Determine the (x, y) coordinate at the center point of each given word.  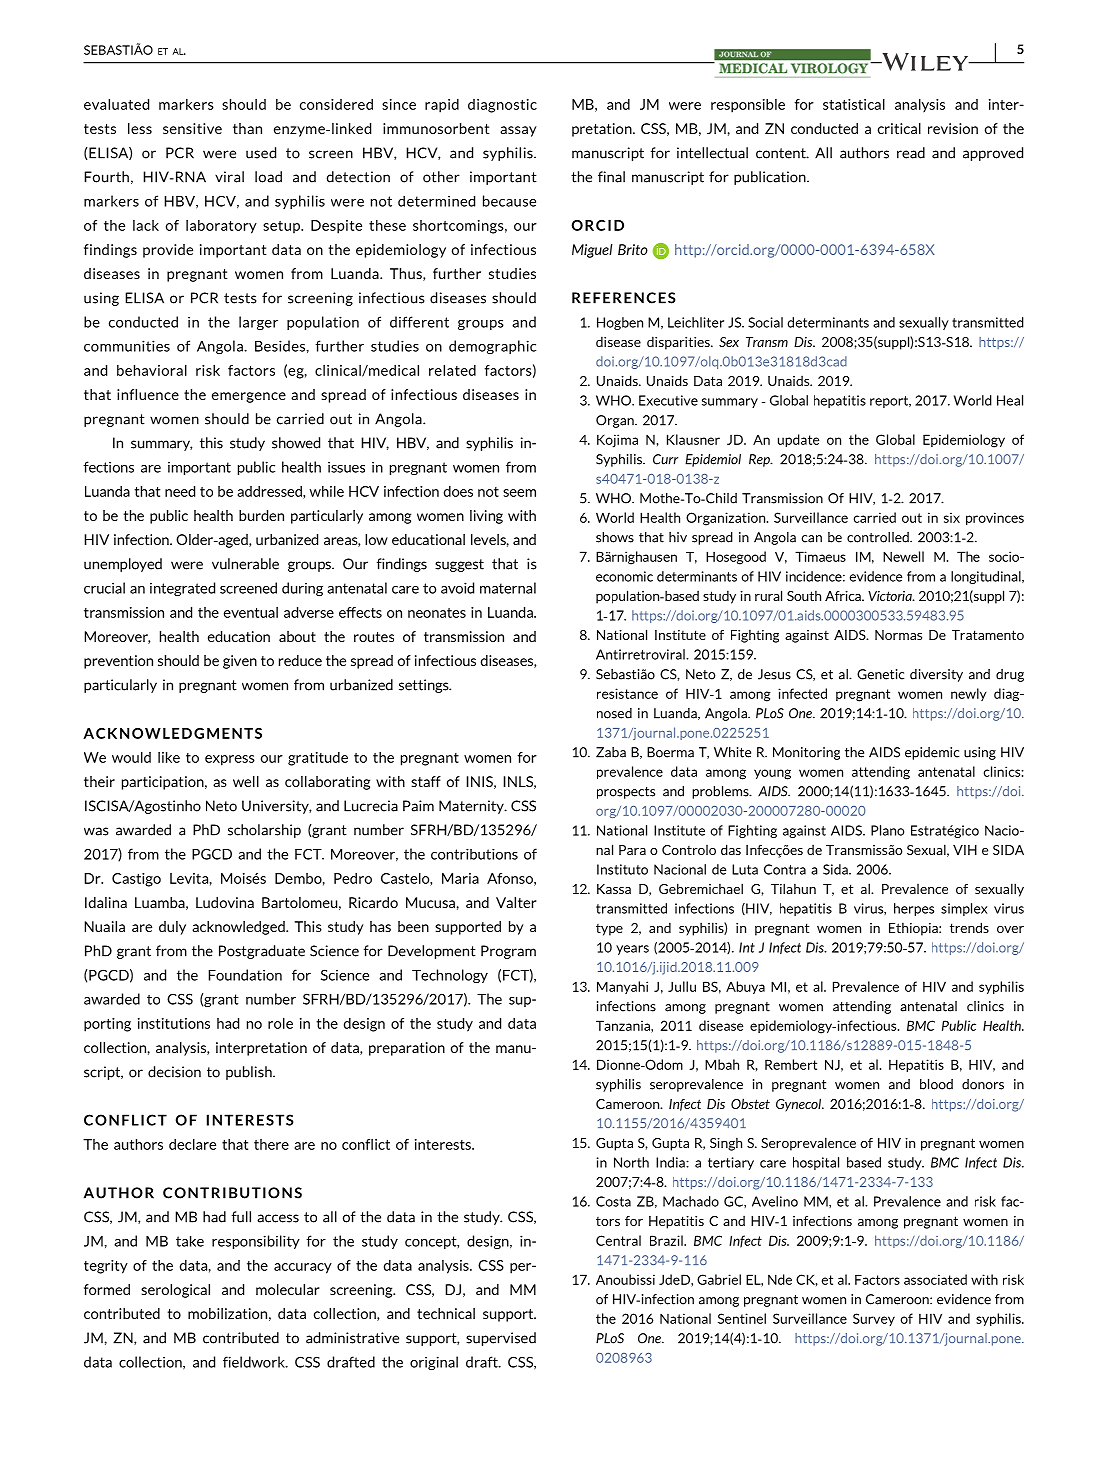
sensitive (192, 128)
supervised (501, 1339)
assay (518, 131)
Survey (874, 1319)
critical (899, 128)
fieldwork (255, 1362)
